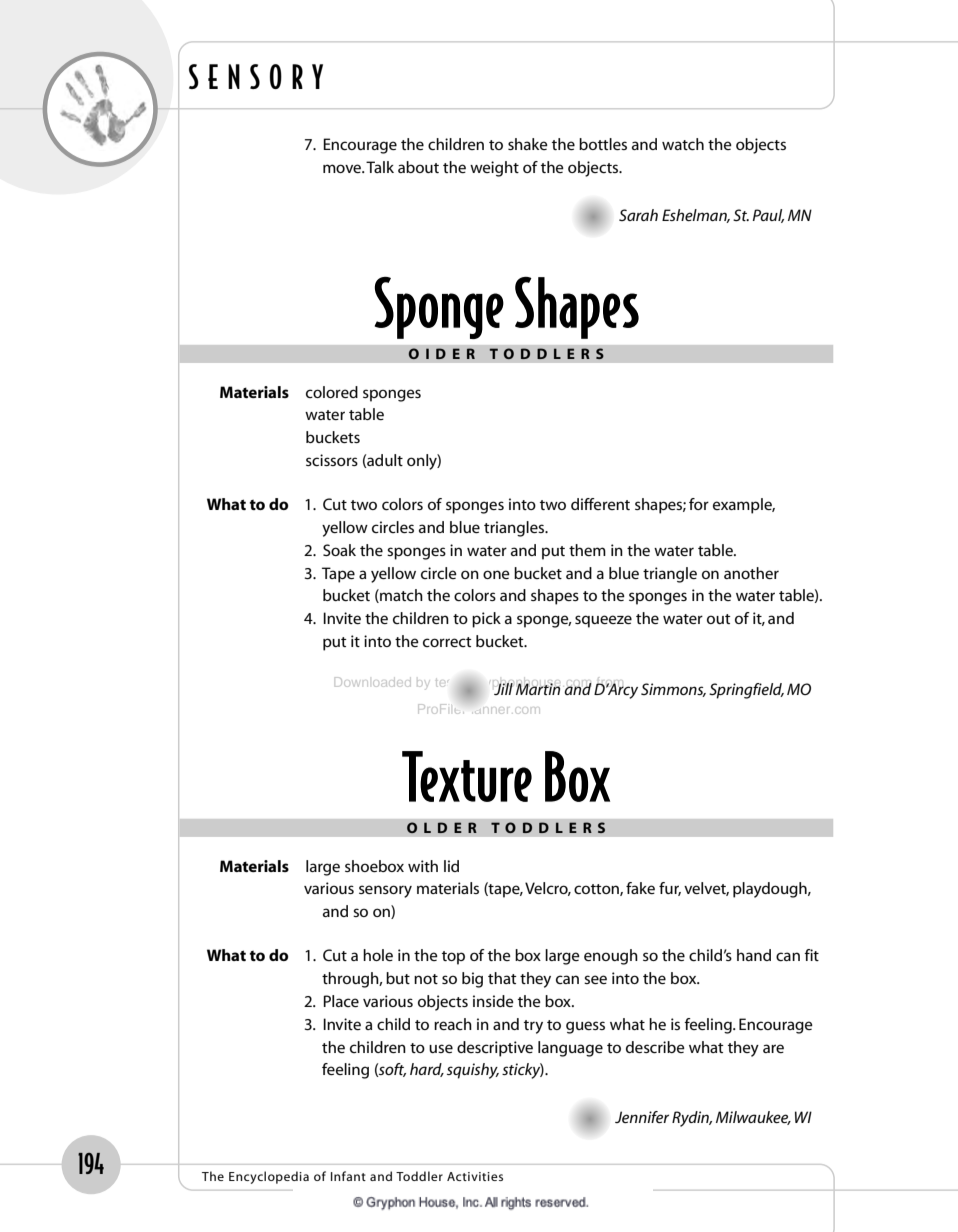  Describe the element at coordinates (348, 1176) in the page. I see `Infant` at that location.
